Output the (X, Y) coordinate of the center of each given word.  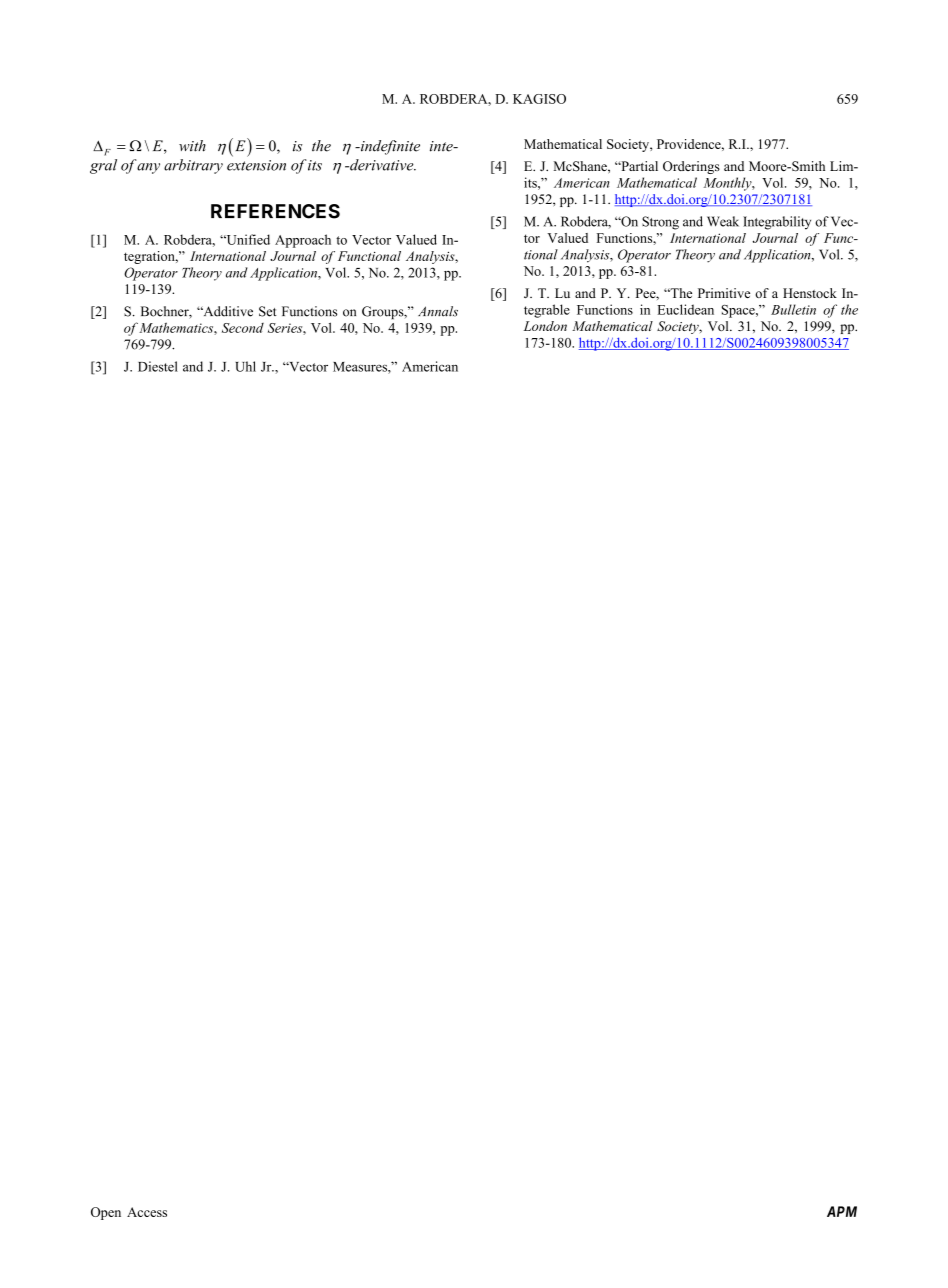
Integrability (777, 223)
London (545, 326)
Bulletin (793, 309)
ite (412, 146)
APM (842, 1211)
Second (243, 328)
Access (147, 1212)
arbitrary (193, 166)
